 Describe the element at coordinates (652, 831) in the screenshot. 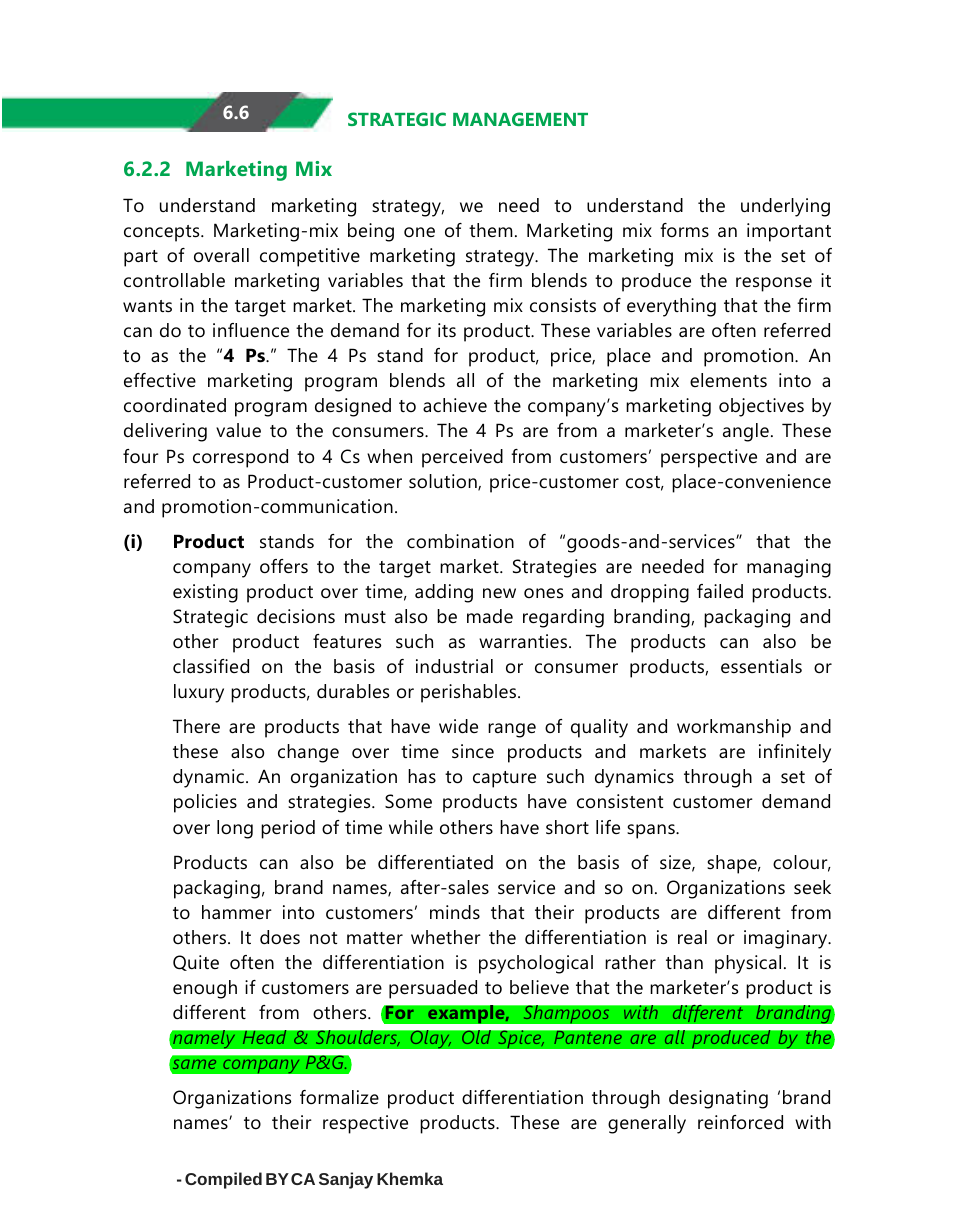

I see `spans` at that location.
